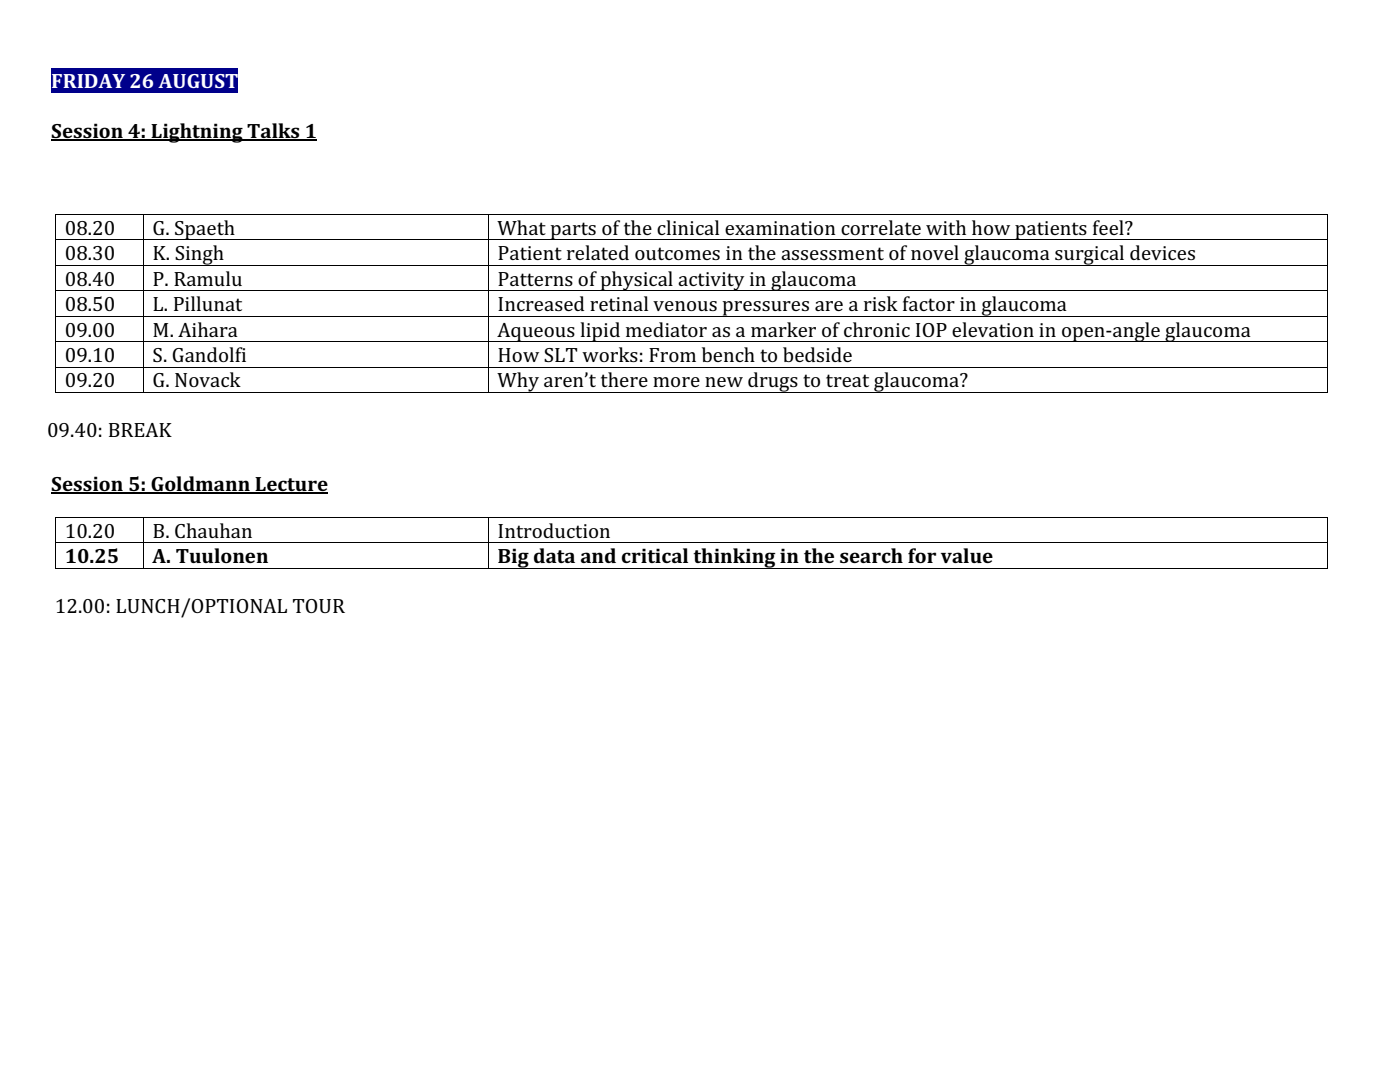 This page has height=1066, width=1380. Describe the element at coordinates (1090, 255) in the page. I see `surgical` at that location.
